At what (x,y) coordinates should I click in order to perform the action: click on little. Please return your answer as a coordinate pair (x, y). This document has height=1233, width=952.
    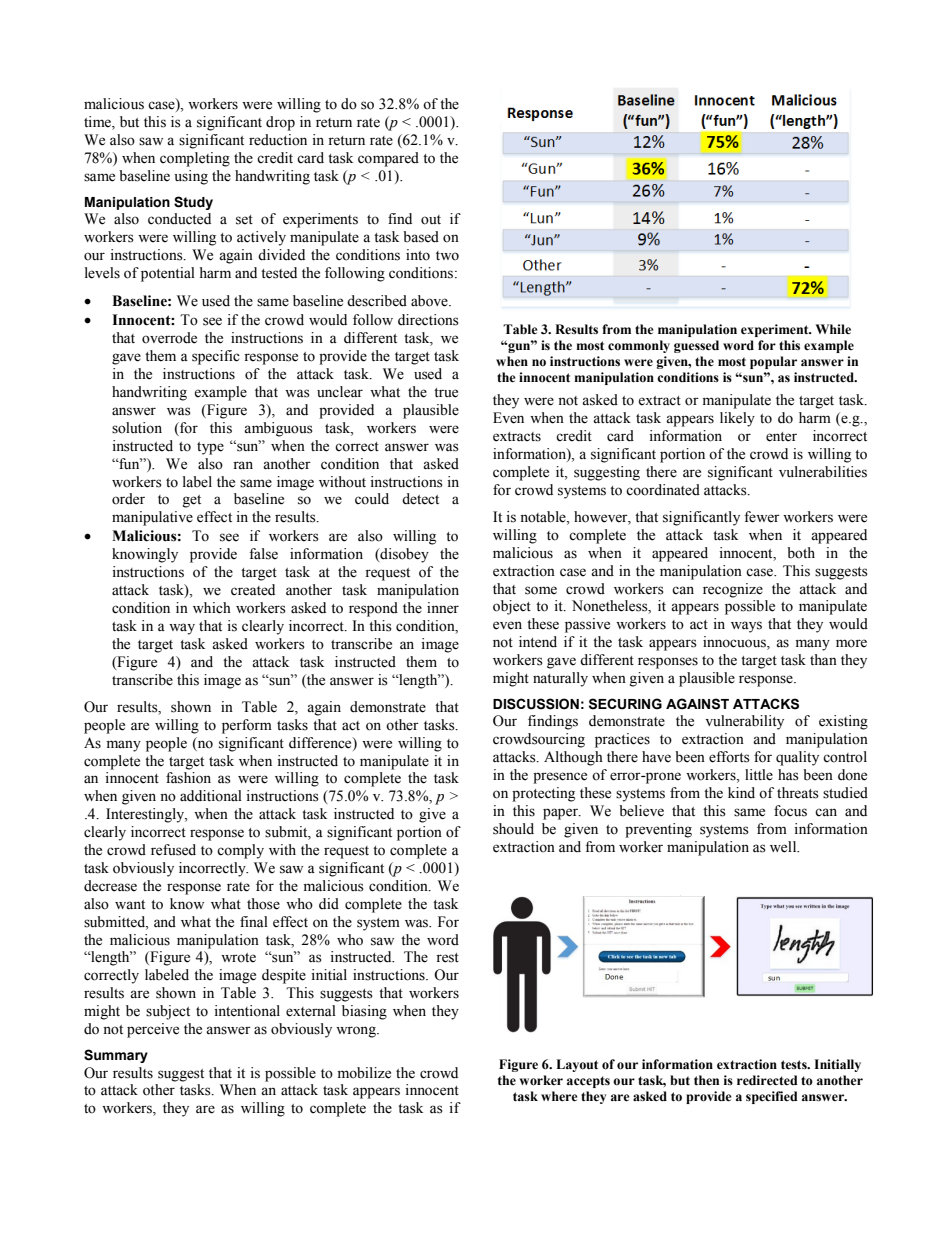
    Looking at the image, I should click on (759, 775).
